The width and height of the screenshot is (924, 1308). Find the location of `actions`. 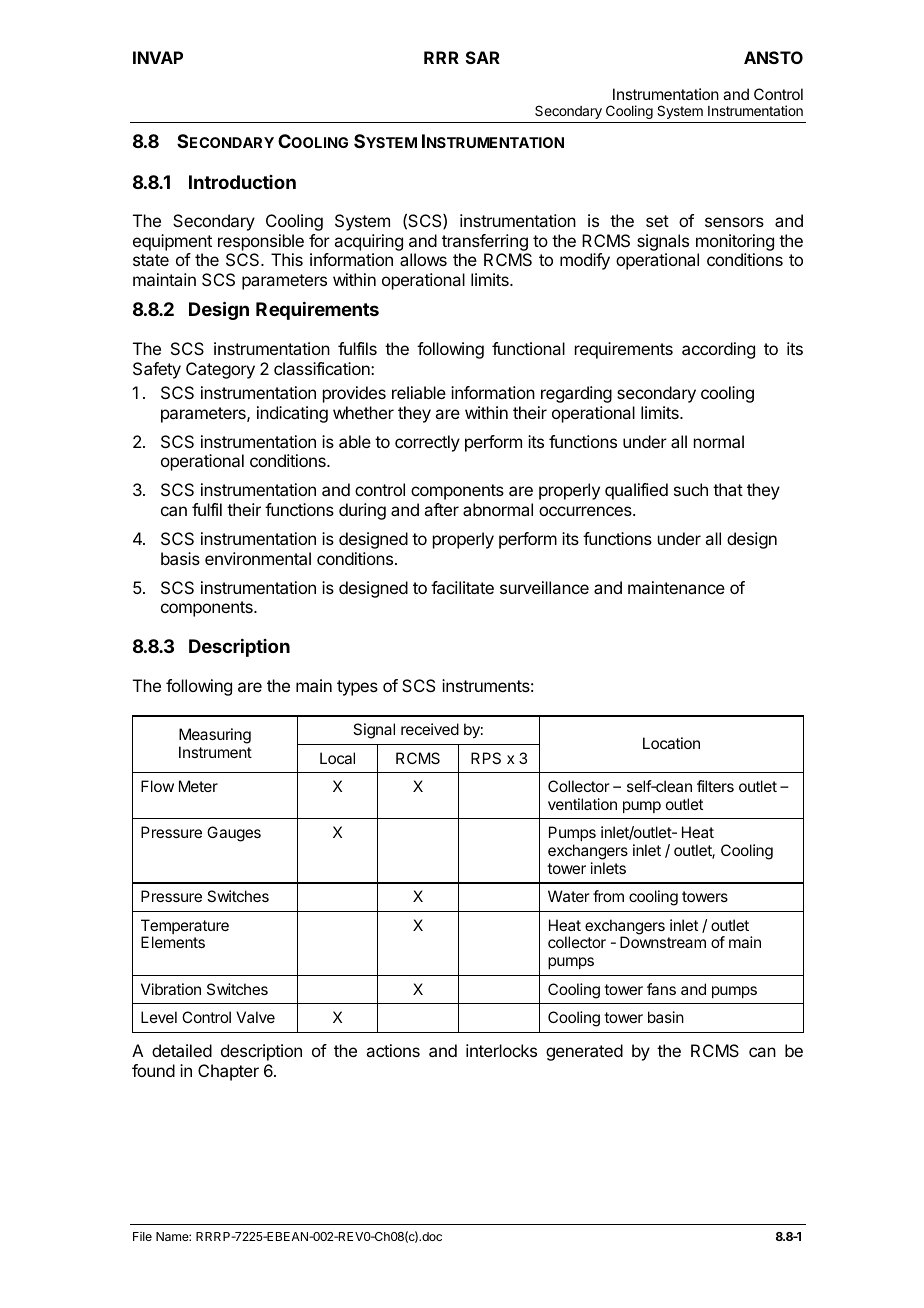

actions is located at coordinates (393, 1050).
